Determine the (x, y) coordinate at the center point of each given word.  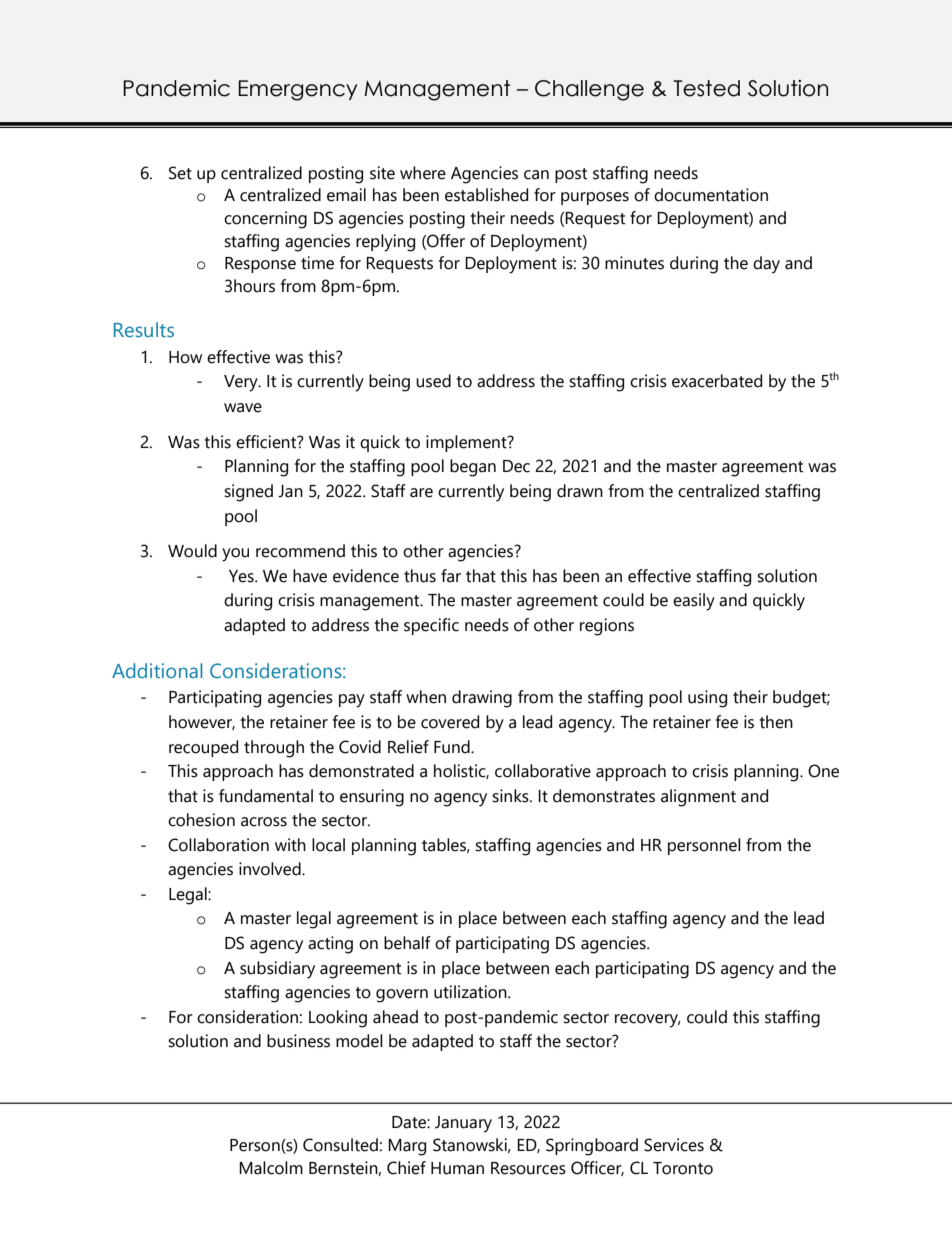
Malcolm (271, 1168)
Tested (706, 88)
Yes (242, 576)
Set (180, 173)
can (536, 175)
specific (431, 626)
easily (694, 602)
